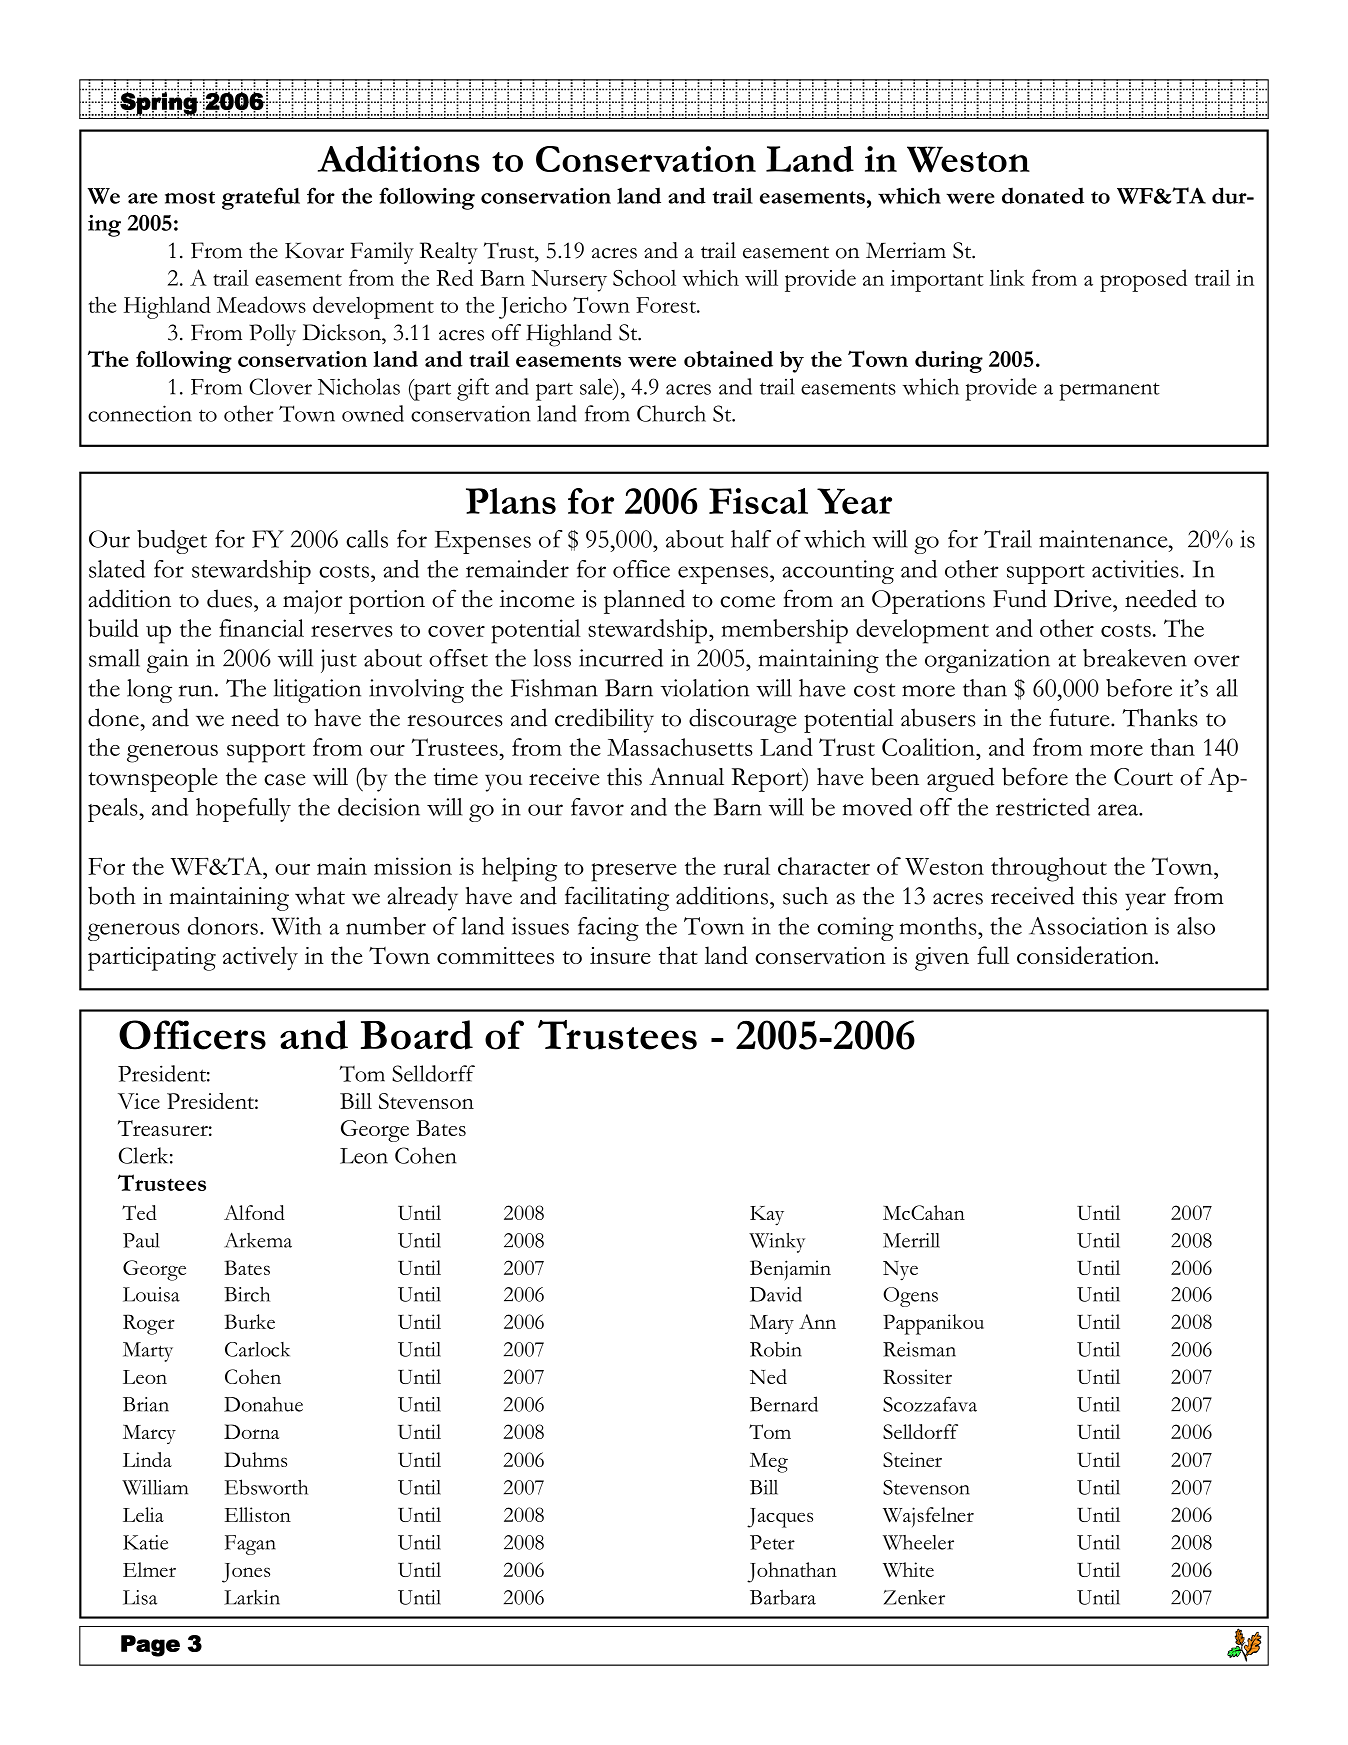 The width and height of the document is (1348, 1745). Describe the element at coordinates (1043, 195) in the document. I see `donated` at that location.
